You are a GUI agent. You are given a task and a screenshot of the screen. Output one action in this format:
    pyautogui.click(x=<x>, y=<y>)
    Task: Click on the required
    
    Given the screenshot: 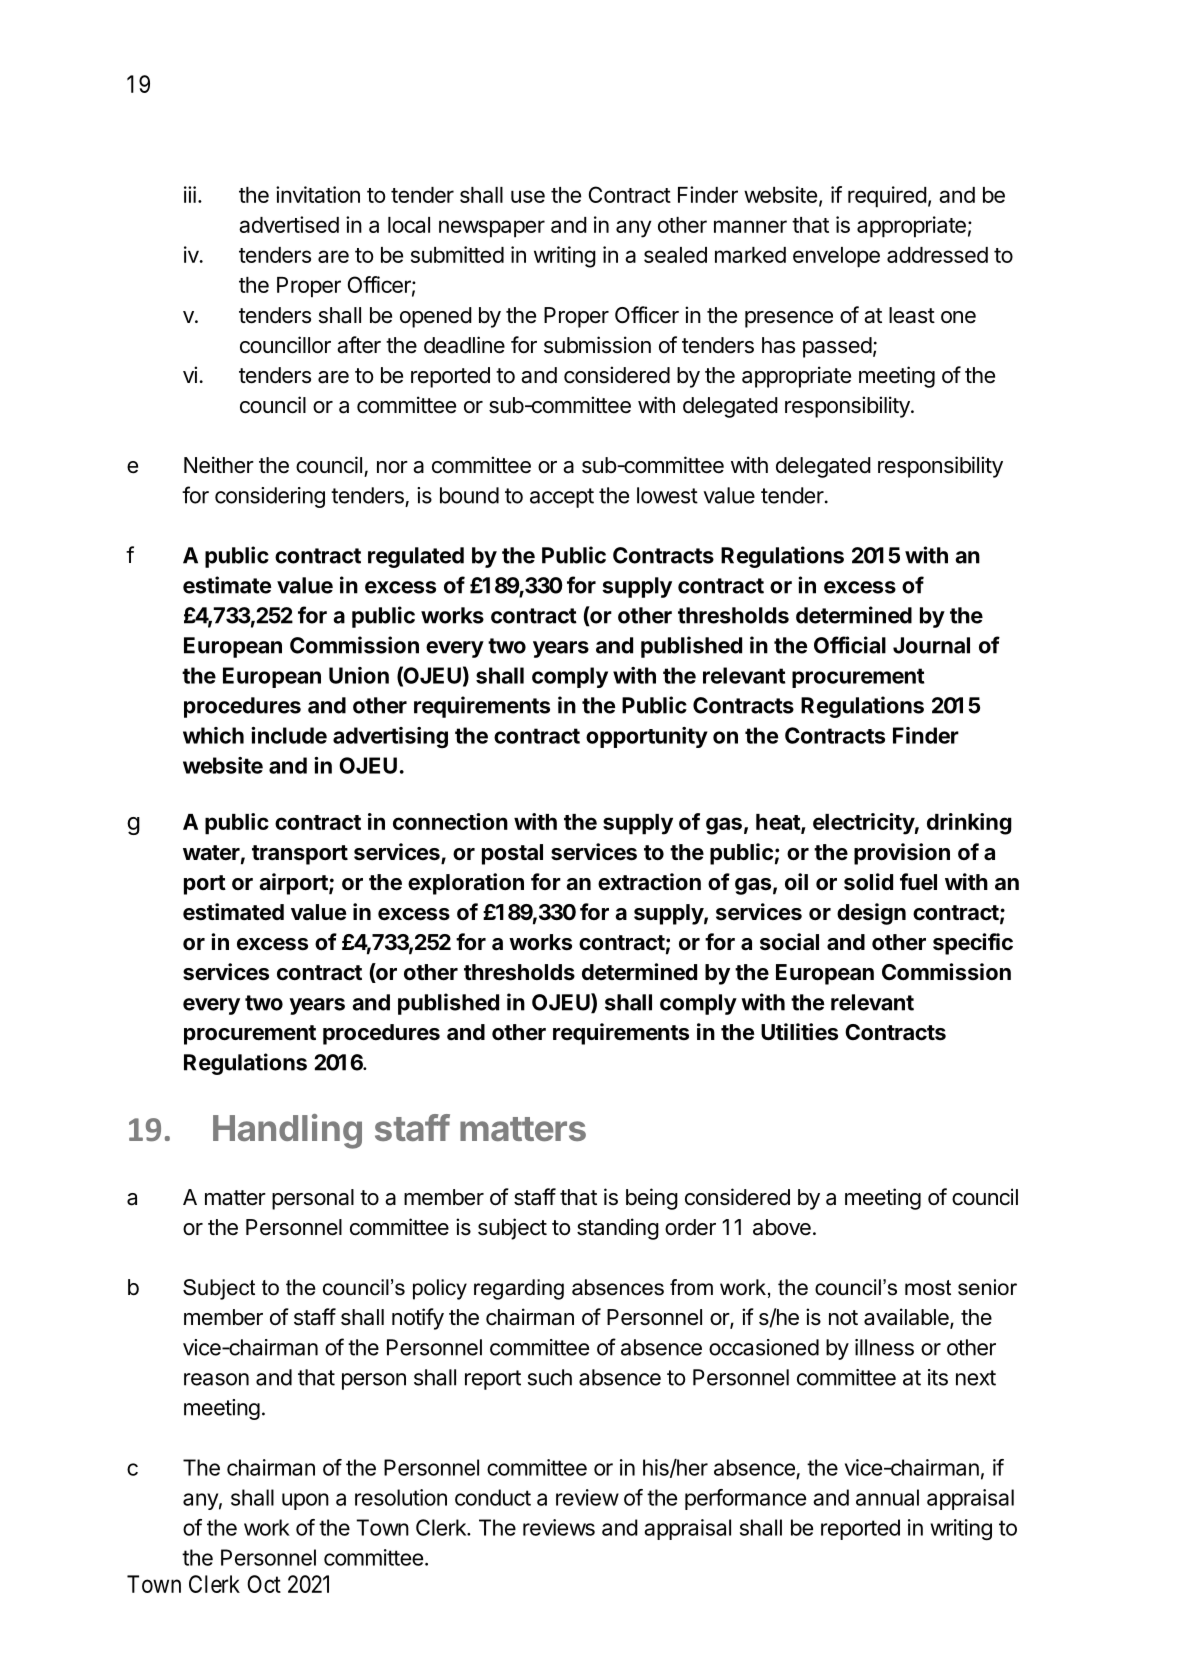 What is the action you would take?
    pyautogui.click(x=887, y=197)
